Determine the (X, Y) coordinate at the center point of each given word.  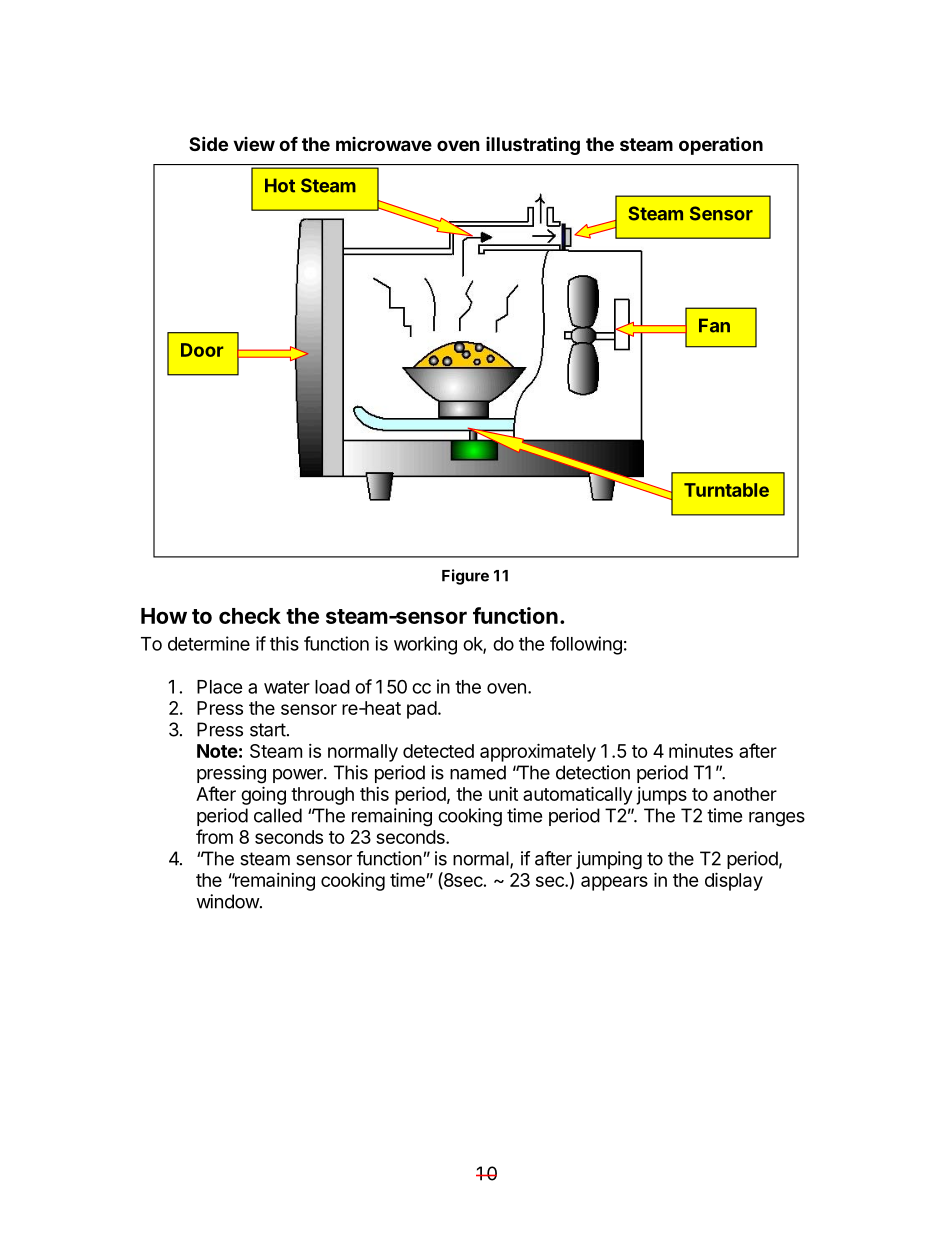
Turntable (726, 490)
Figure (465, 577)
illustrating (533, 145)
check (250, 616)
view (254, 144)
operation (721, 145)
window (228, 901)
